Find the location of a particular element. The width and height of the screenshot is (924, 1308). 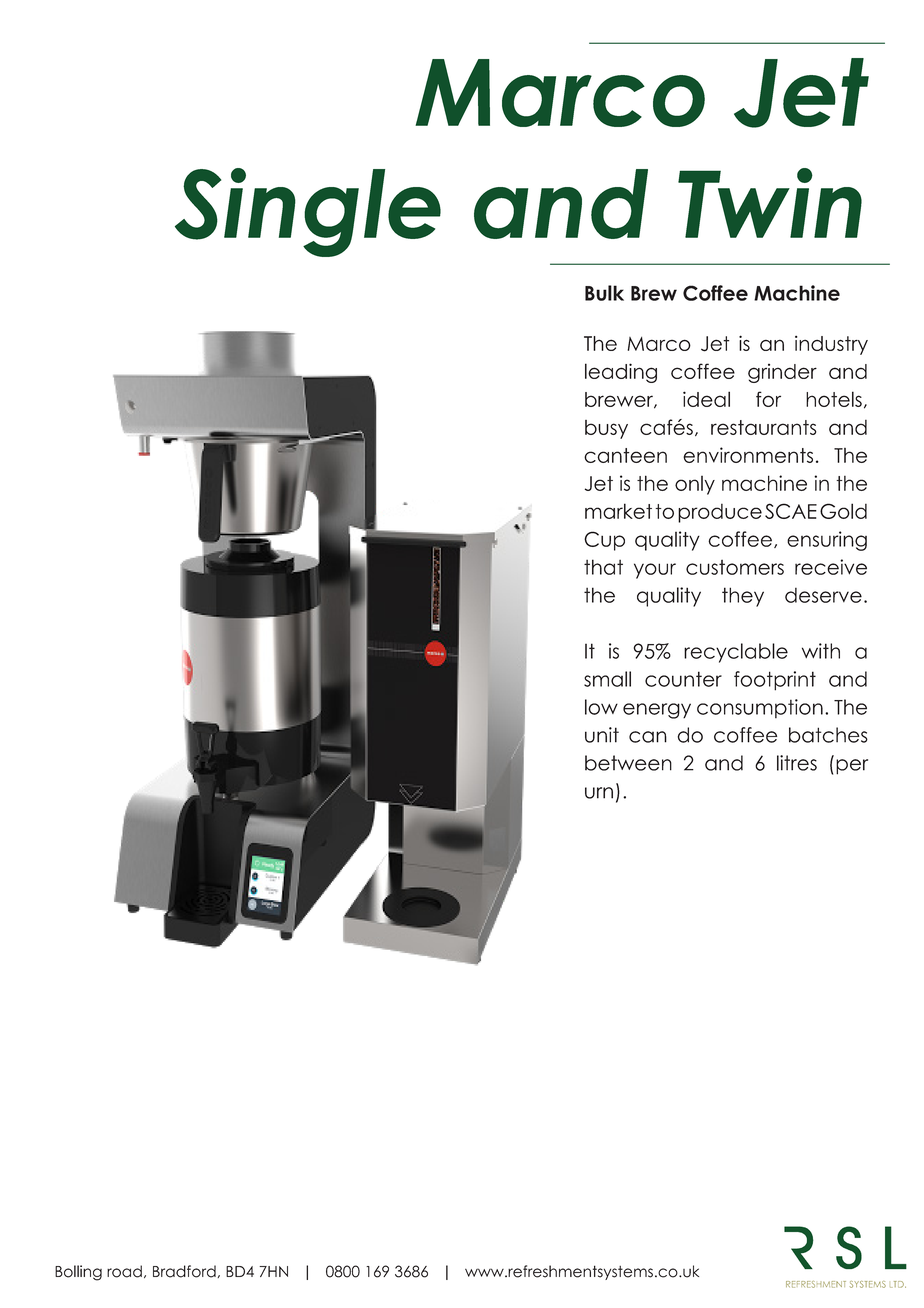

Bradford is located at coordinates (184, 1271).
